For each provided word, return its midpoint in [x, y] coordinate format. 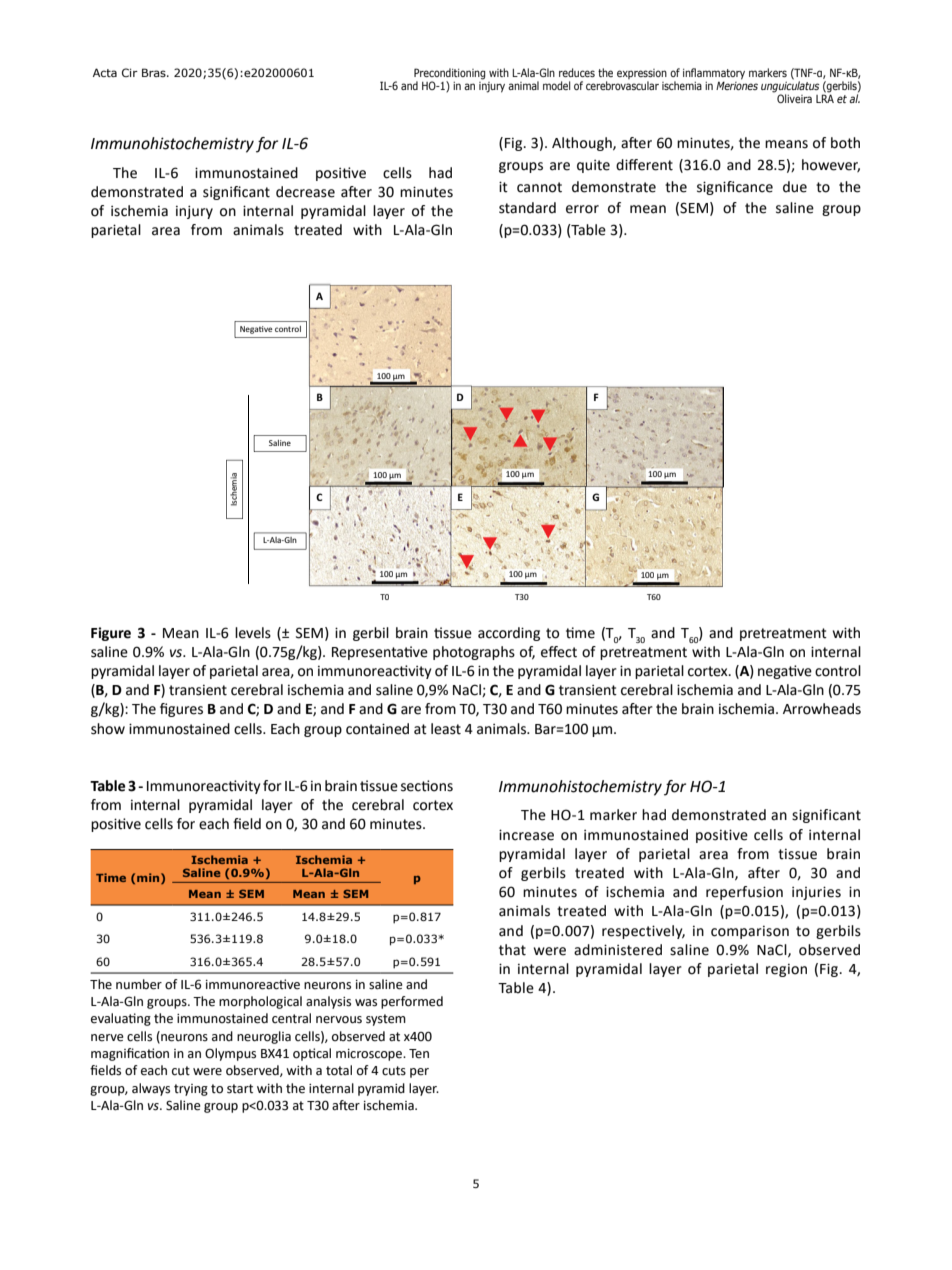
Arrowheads [822, 709]
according [509, 634]
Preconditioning [449, 74]
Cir [130, 72]
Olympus [230, 1054]
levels [253, 633]
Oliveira [794, 98]
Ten [419, 1054]
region [786, 970]
